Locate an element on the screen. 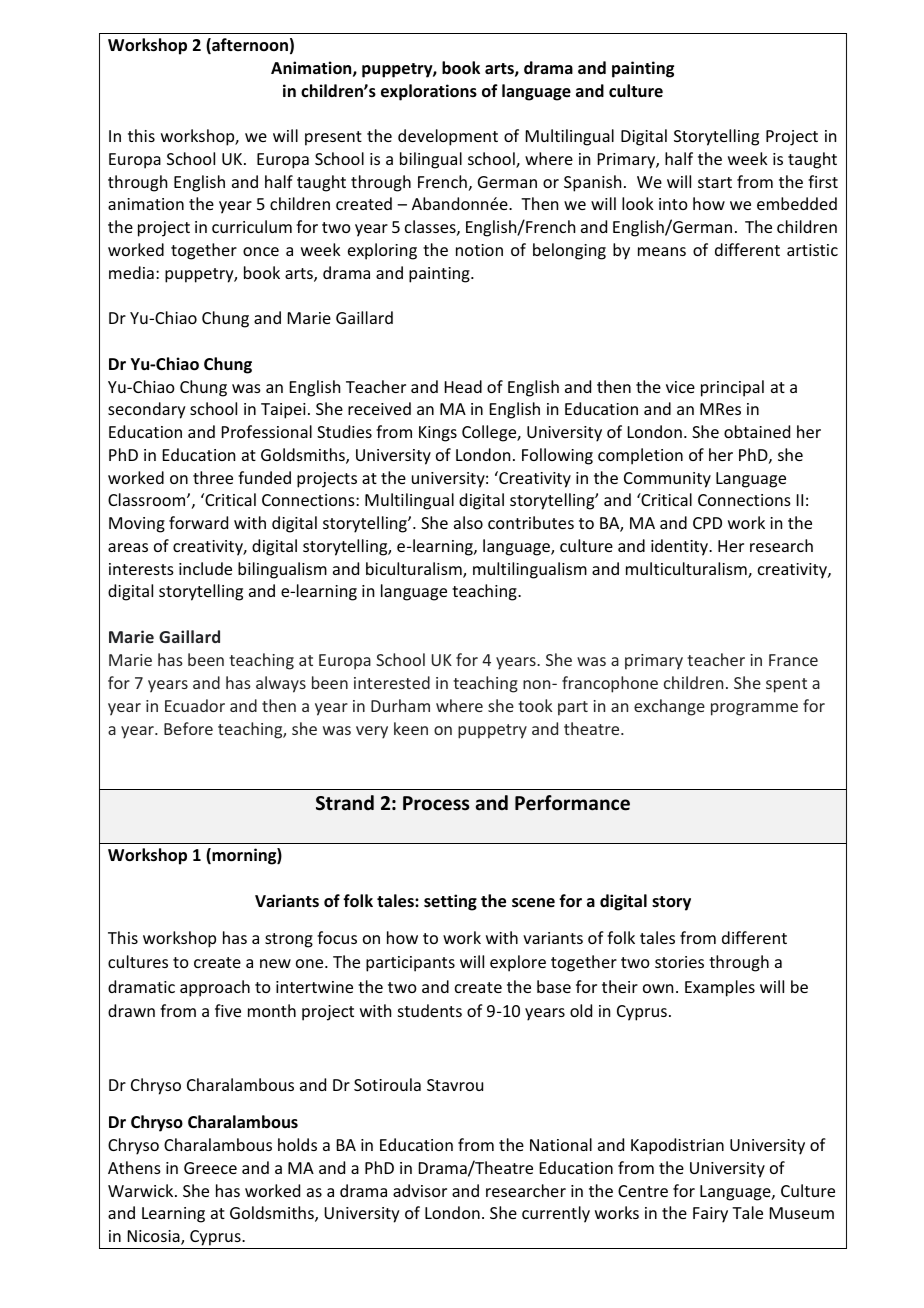 The image size is (924, 1308). France is located at coordinates (793, 660).
